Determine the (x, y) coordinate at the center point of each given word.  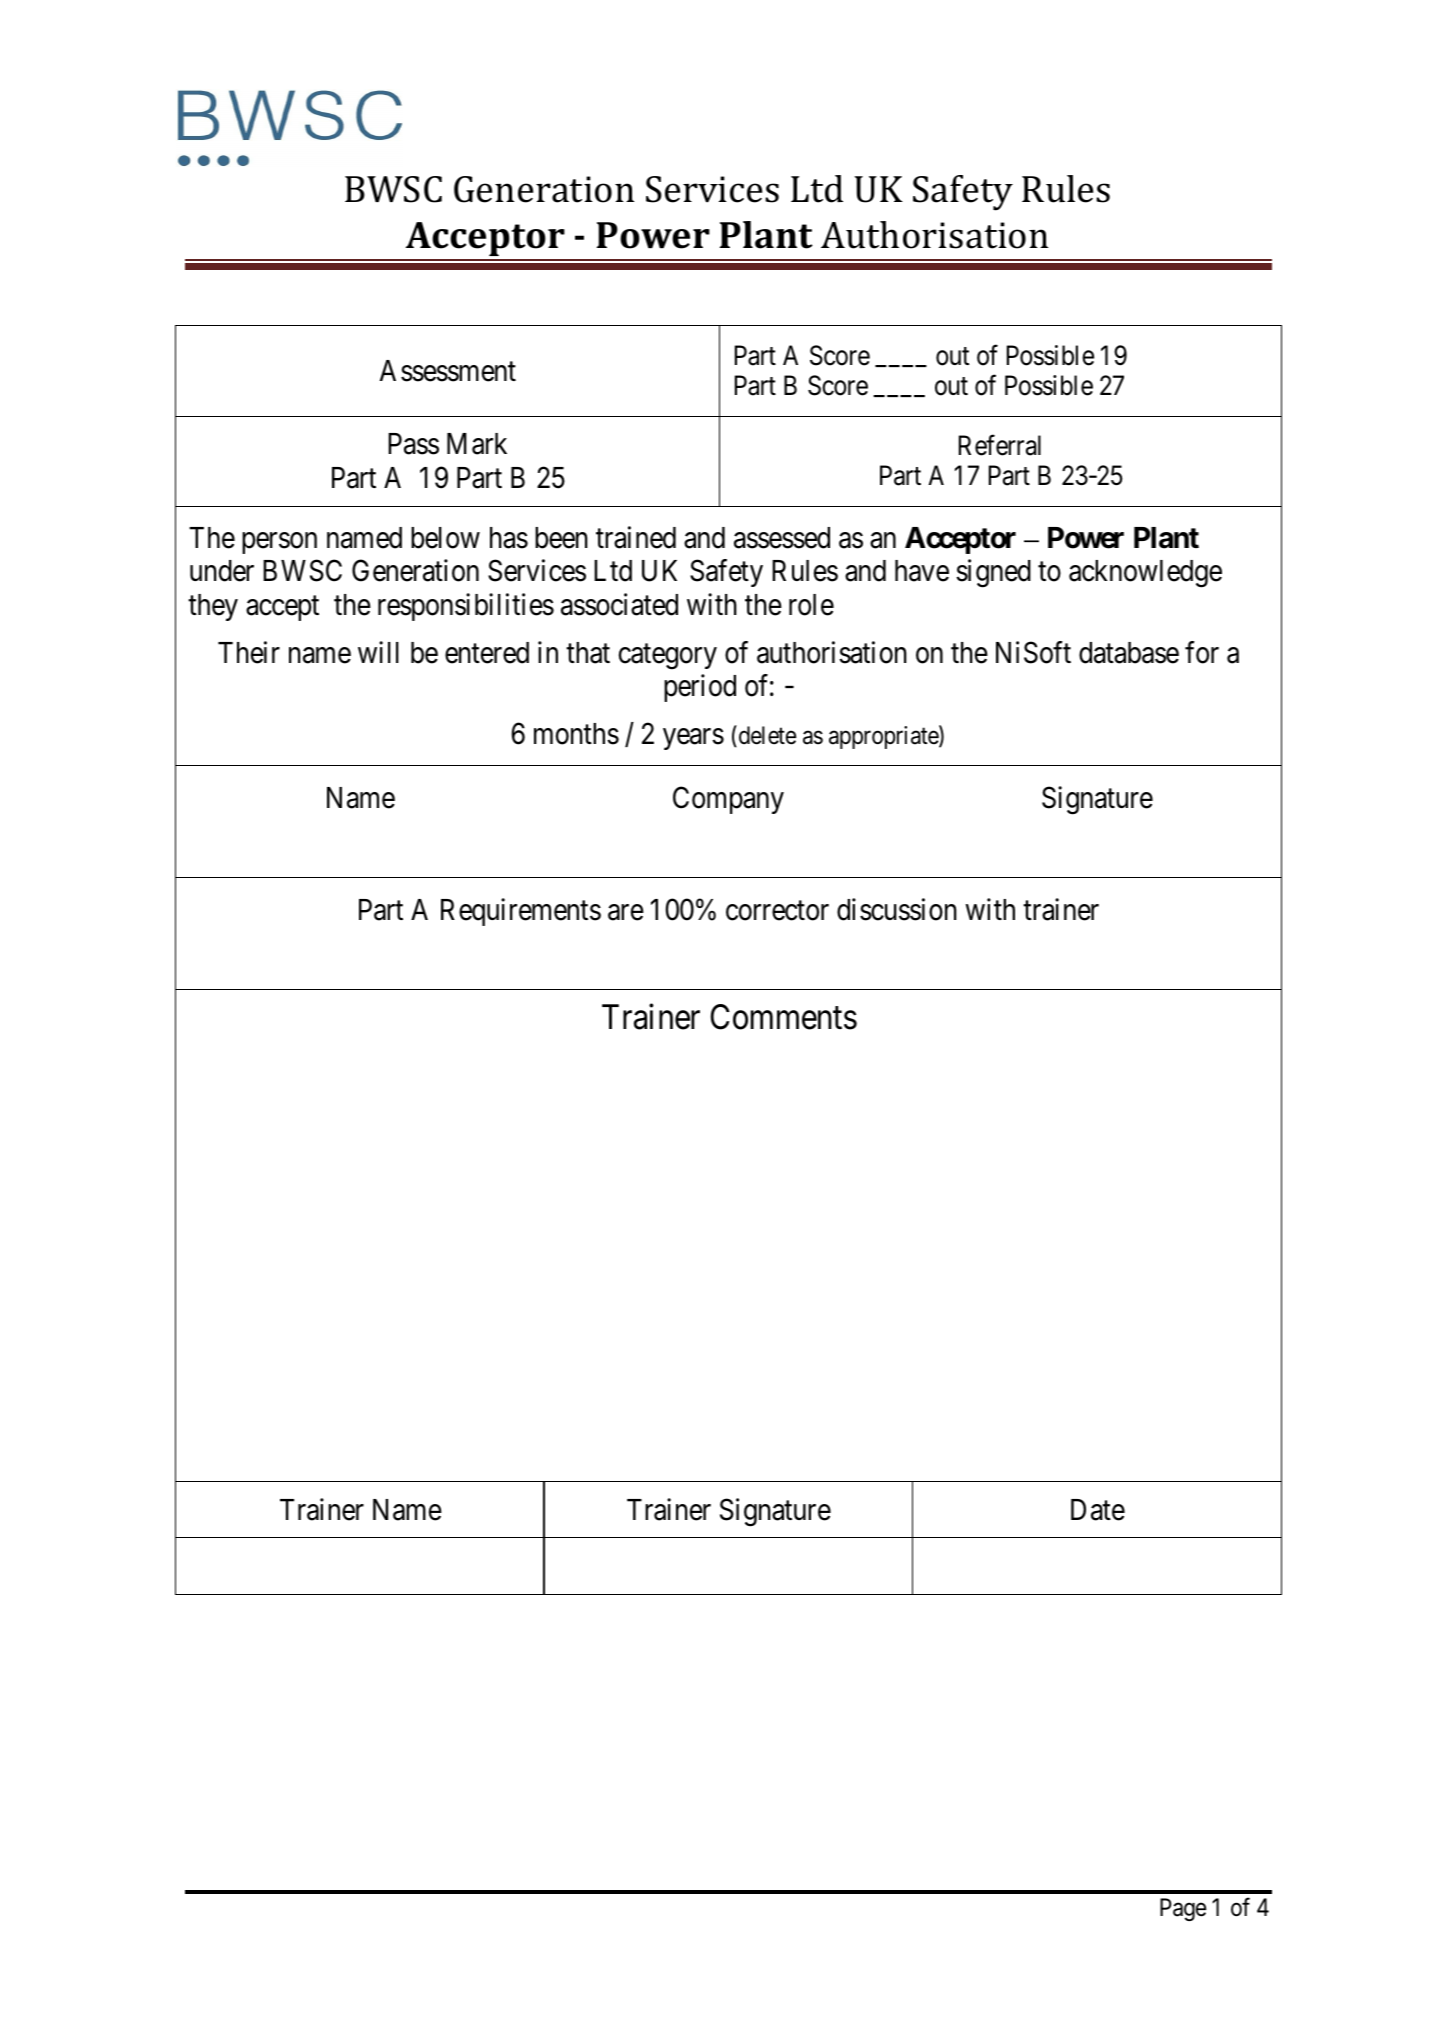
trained (636, 537)
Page (1183, 1909)
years (693, 739)
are (626, 912)
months (576, 734)
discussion (897, 909)
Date (1098, 1510)
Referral (1000, 445)
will (378, 652)
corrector (777, 911)
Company (728, 800)
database (1129, 653)
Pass (413, 444)
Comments (784, 1017)
